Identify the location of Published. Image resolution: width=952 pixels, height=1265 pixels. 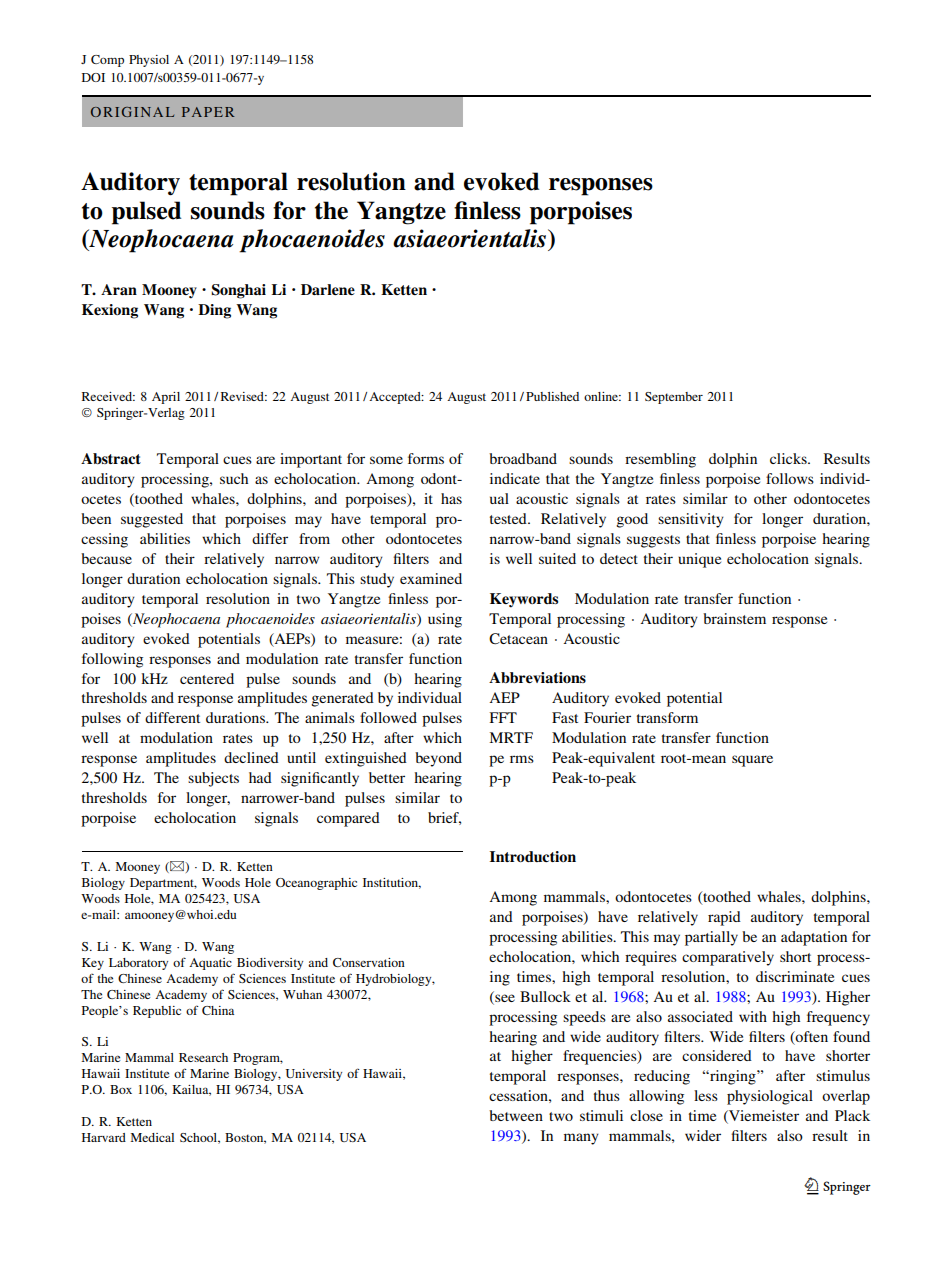
(552, 396).
